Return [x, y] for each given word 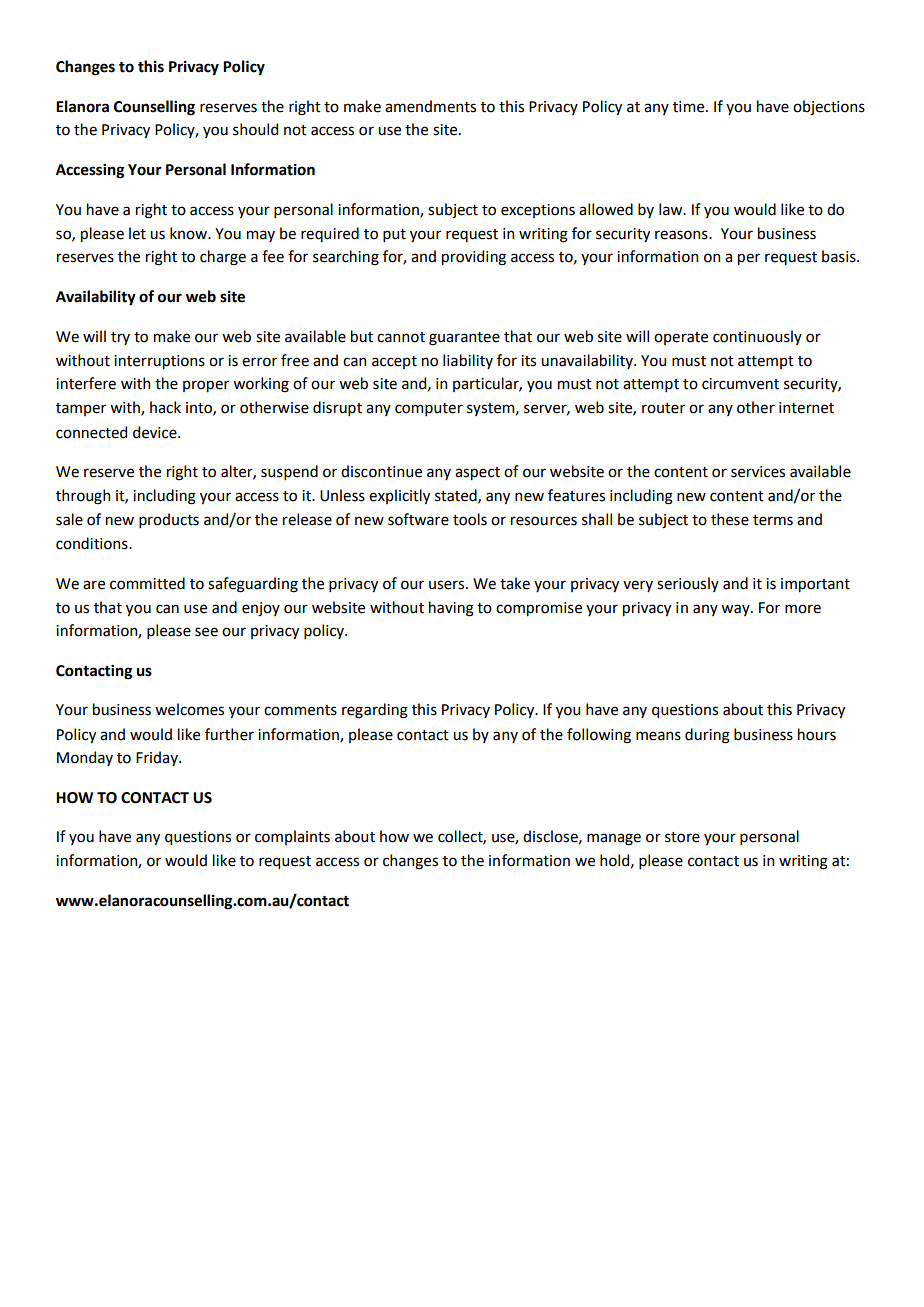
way [736, 610]
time [690, 107]
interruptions [159, 362]
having [451, 609]
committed [147, 583]
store [682, 837]
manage [614, 839]
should [255, 129]
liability [468, 361]
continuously [757, 337]
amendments [430, 106]
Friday [158, 758]
